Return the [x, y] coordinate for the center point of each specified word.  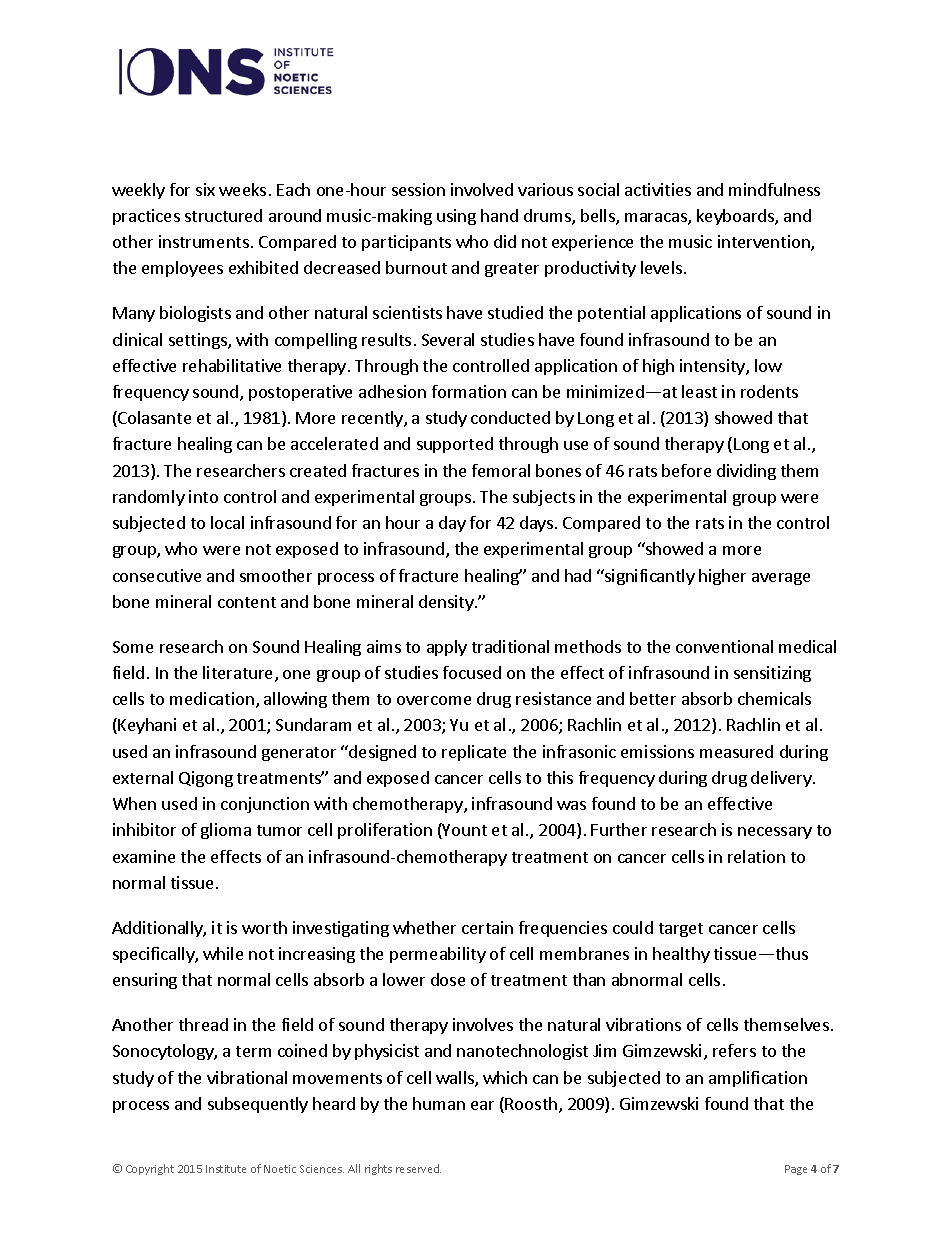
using [456, 217]
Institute [226, 1169]
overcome [434, 700]
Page [796, 1170]
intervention [765, 243]
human [439, 1103]
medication [212, 698]
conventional [724, 646]
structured [223, 215]
